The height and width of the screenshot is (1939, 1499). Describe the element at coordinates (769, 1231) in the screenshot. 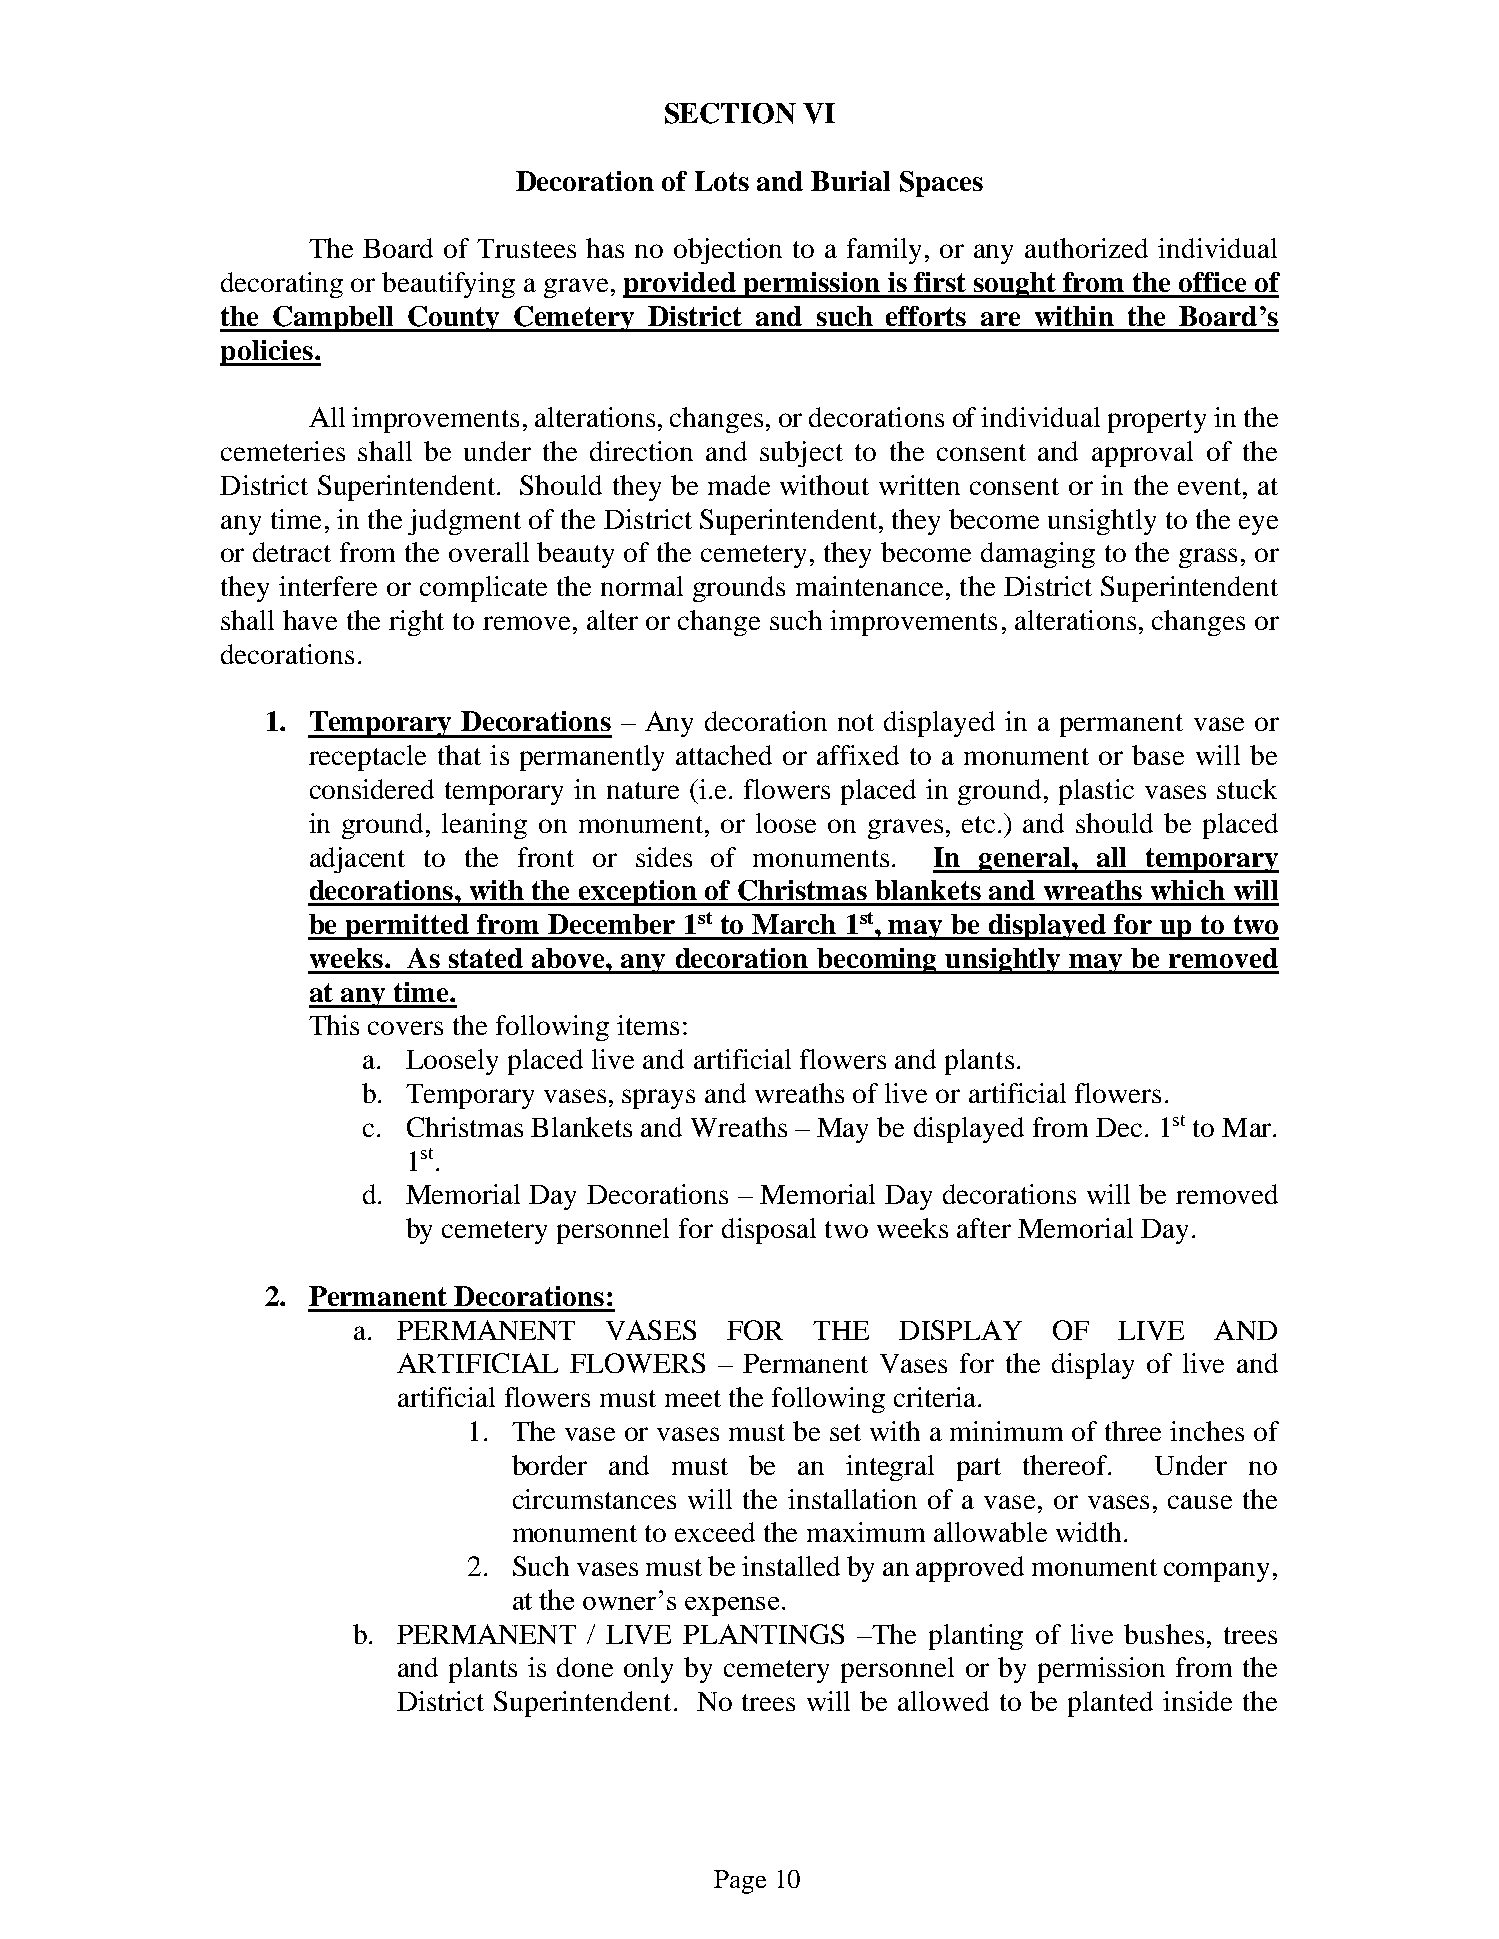

I see `disposal` at that location.
